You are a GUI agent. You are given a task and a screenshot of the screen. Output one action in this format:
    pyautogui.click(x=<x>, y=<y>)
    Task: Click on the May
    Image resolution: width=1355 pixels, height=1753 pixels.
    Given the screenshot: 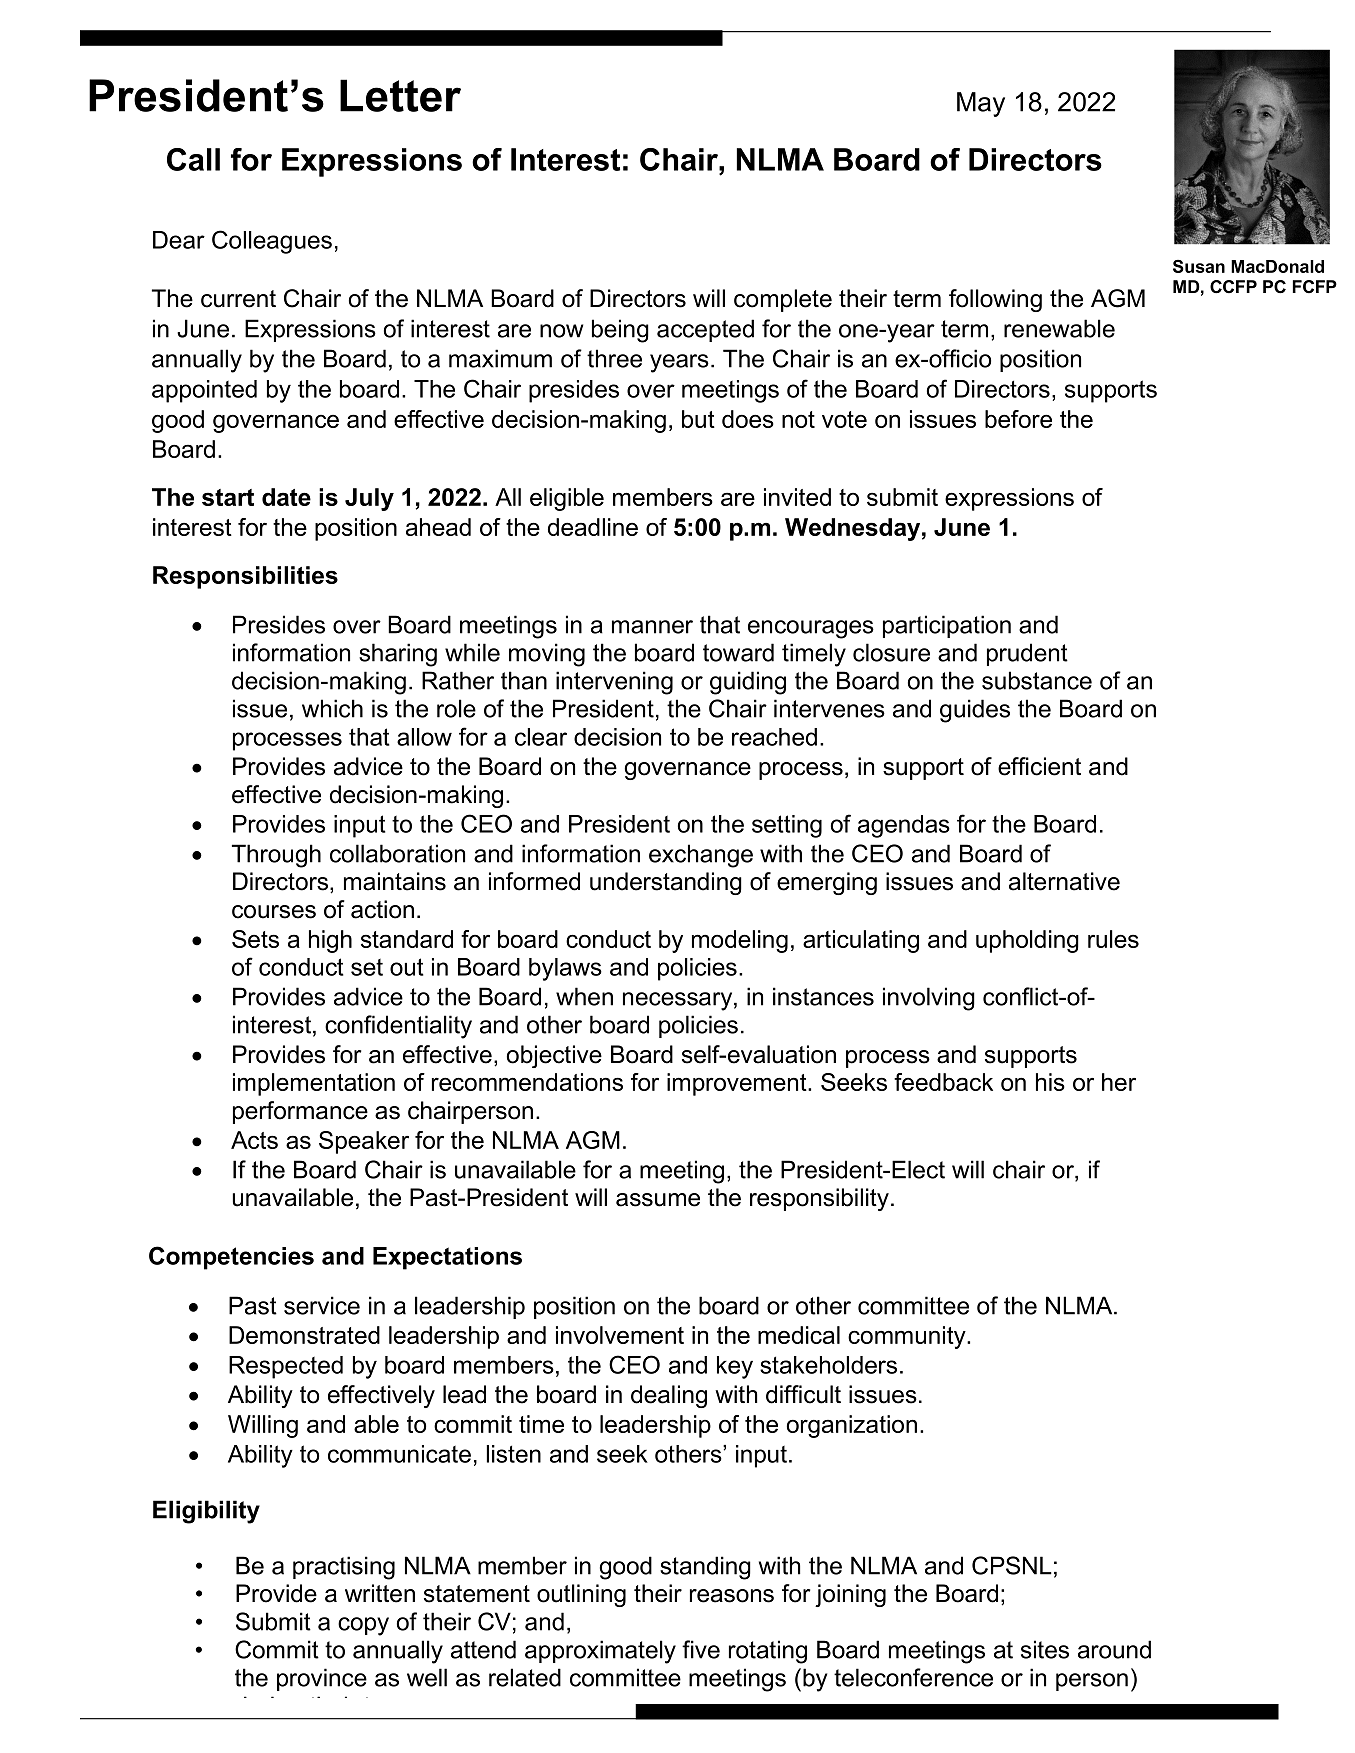 What is the action you would take?
    pyautogui.click(x=981, y=104)
